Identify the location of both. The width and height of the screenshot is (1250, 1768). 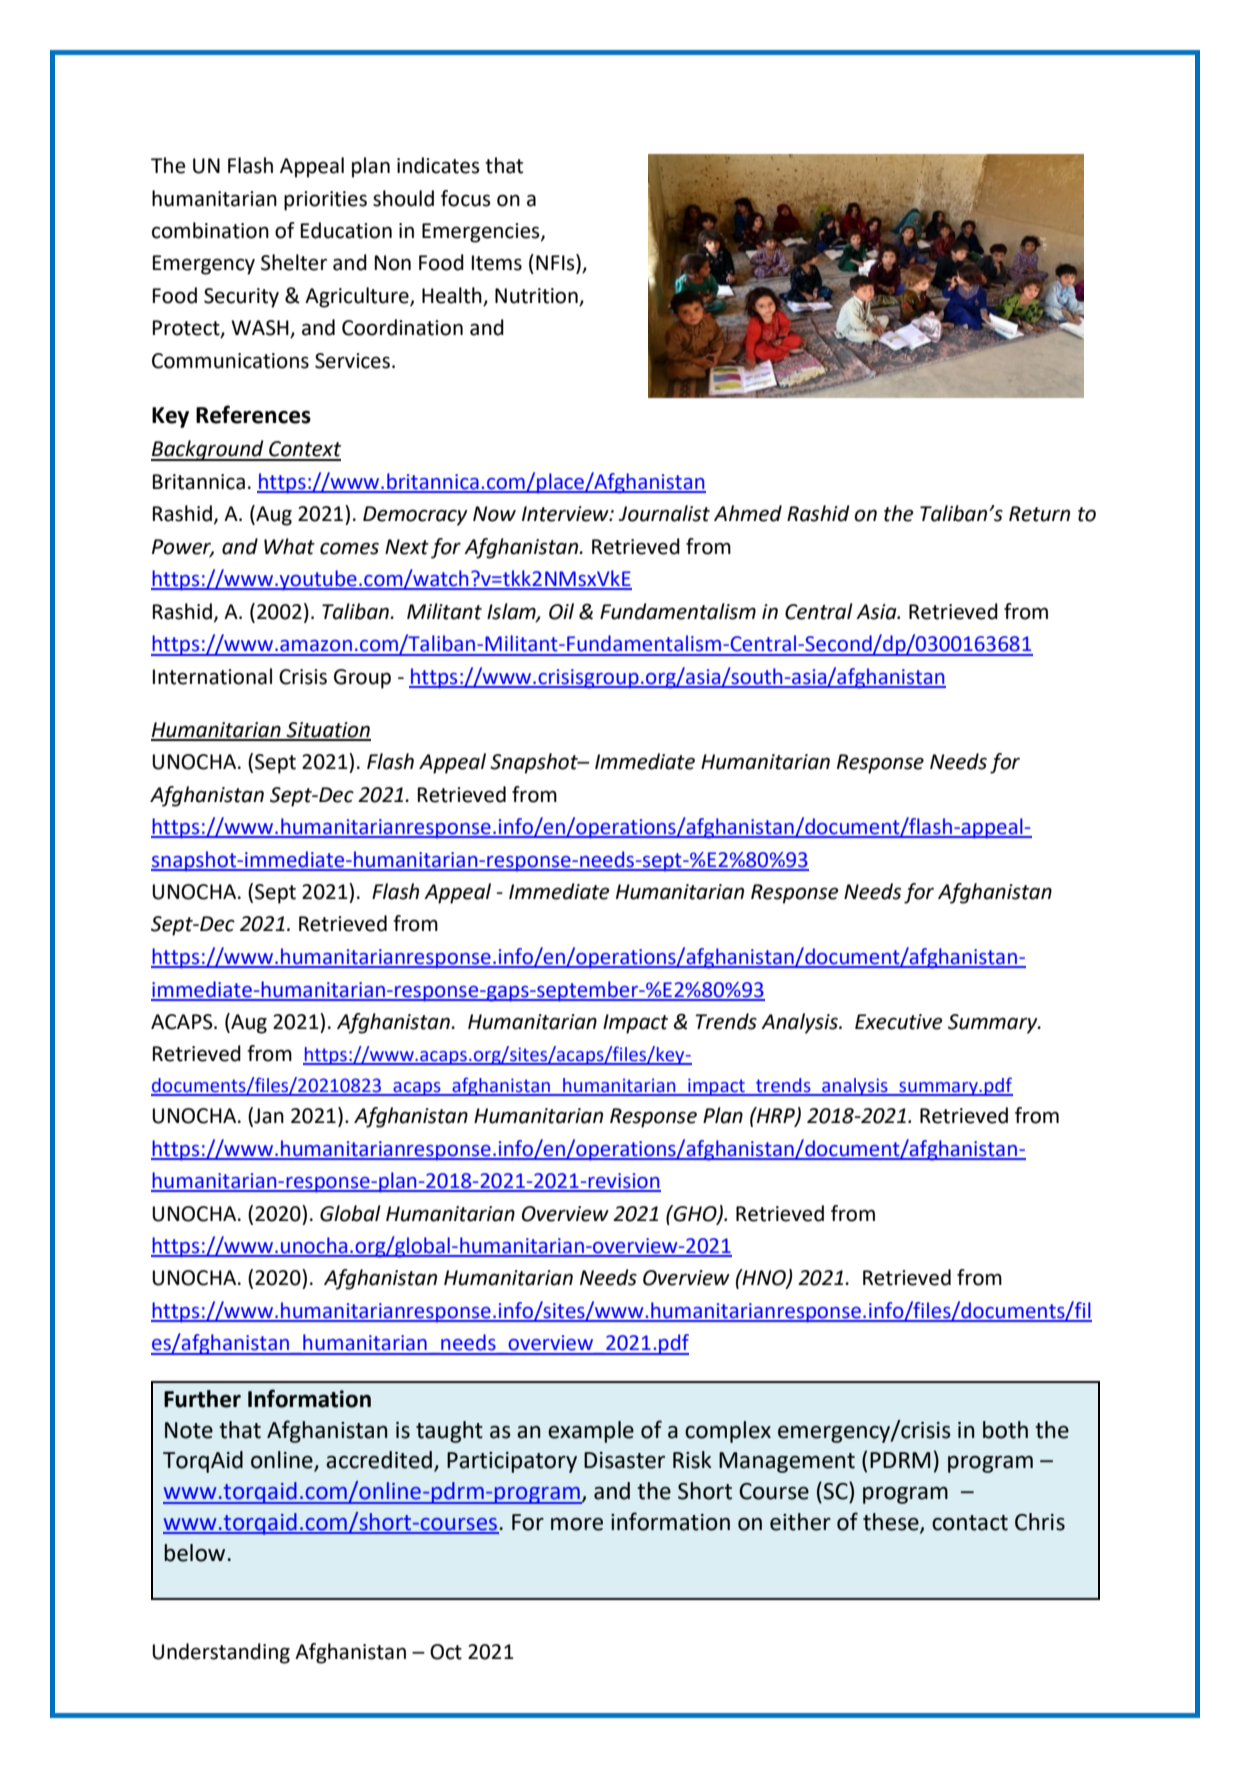
(1005, 1430).
